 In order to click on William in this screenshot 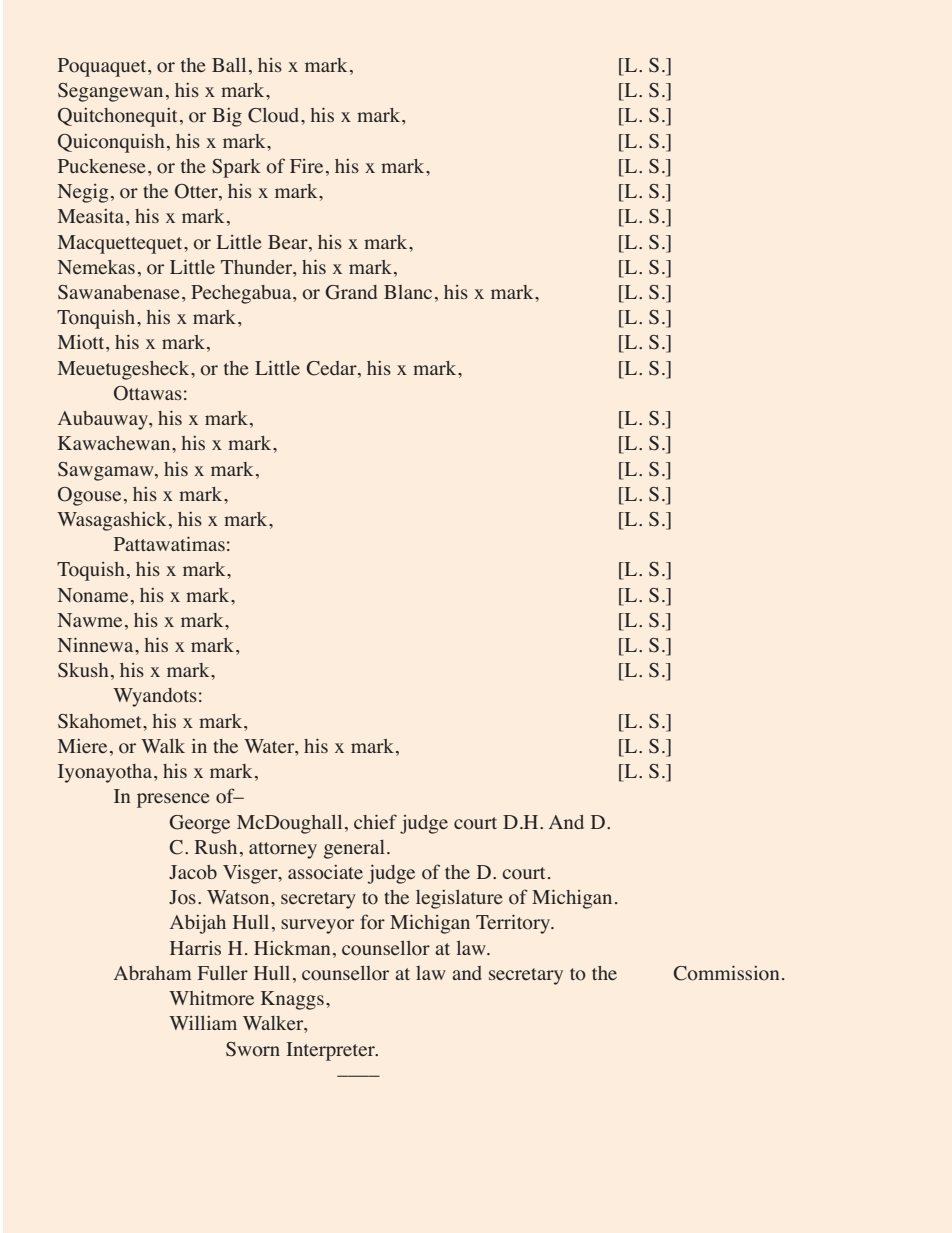, I will do `click(203, 1022)`.
